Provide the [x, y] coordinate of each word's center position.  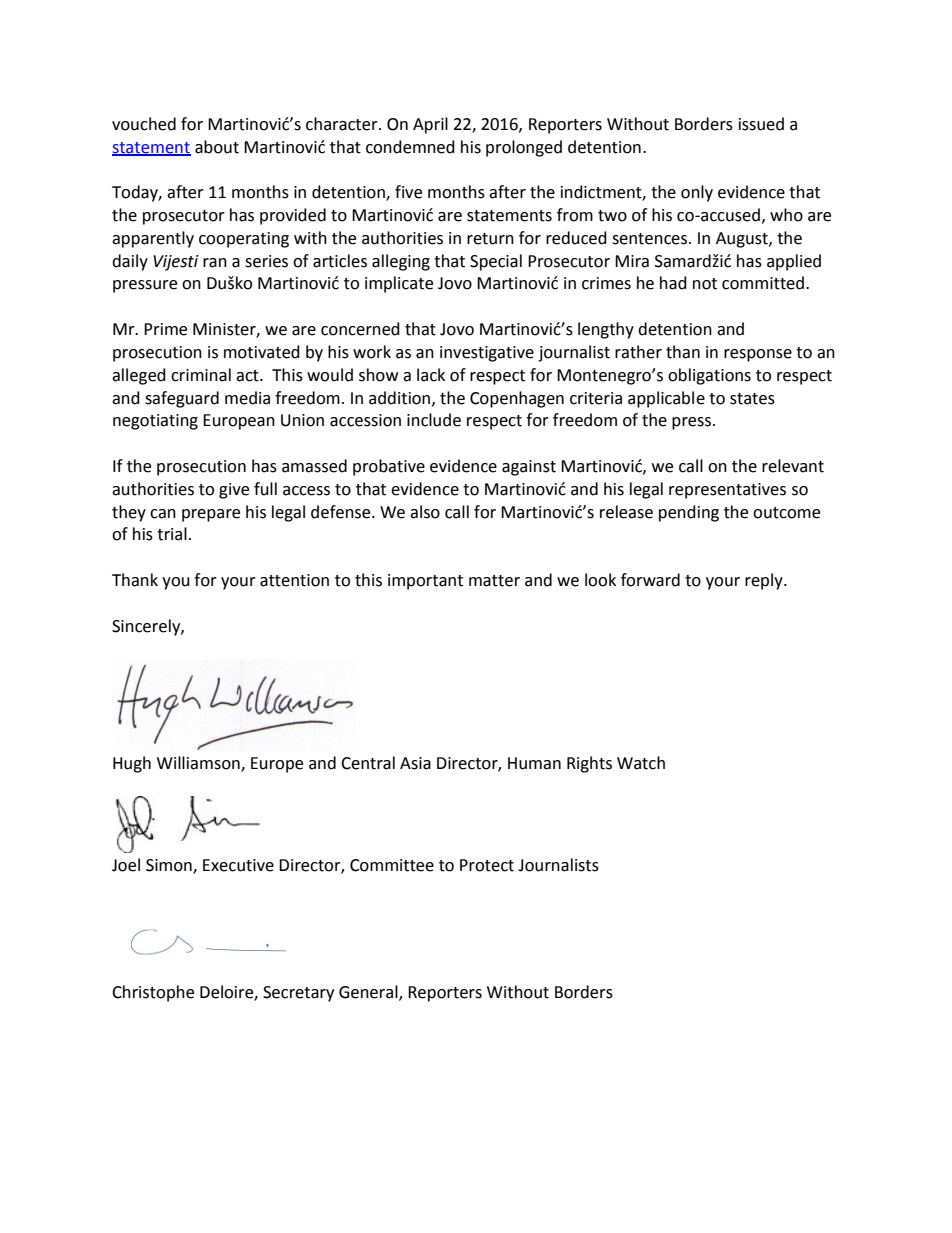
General [369, 992]
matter [494, 581]
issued [761, 124]
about [217, 147]
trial [172, 534]
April [430, 125]
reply [765, 581]
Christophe [153, 993]
